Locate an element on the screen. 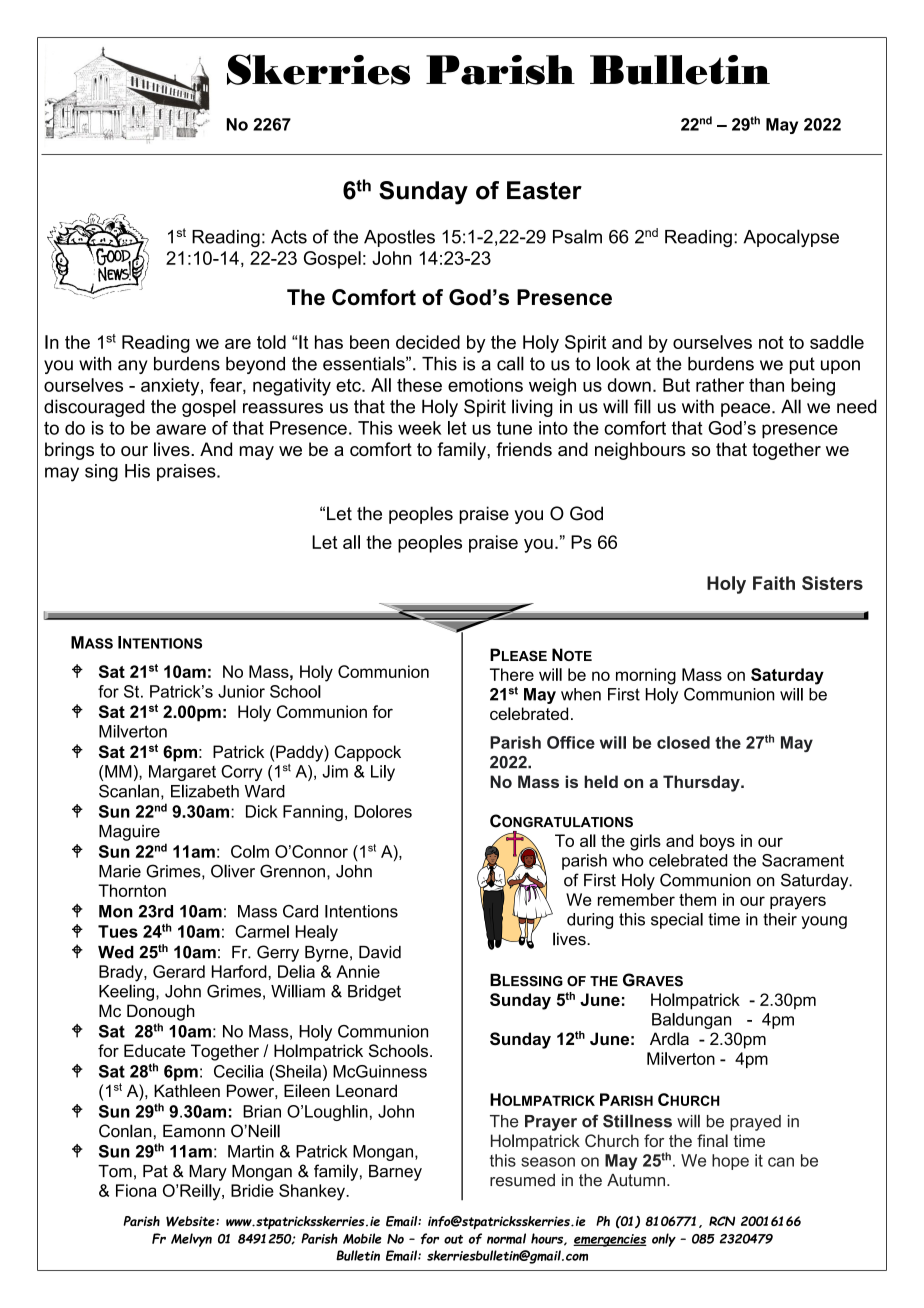  Apostles is located at coordinates (399, 238).
